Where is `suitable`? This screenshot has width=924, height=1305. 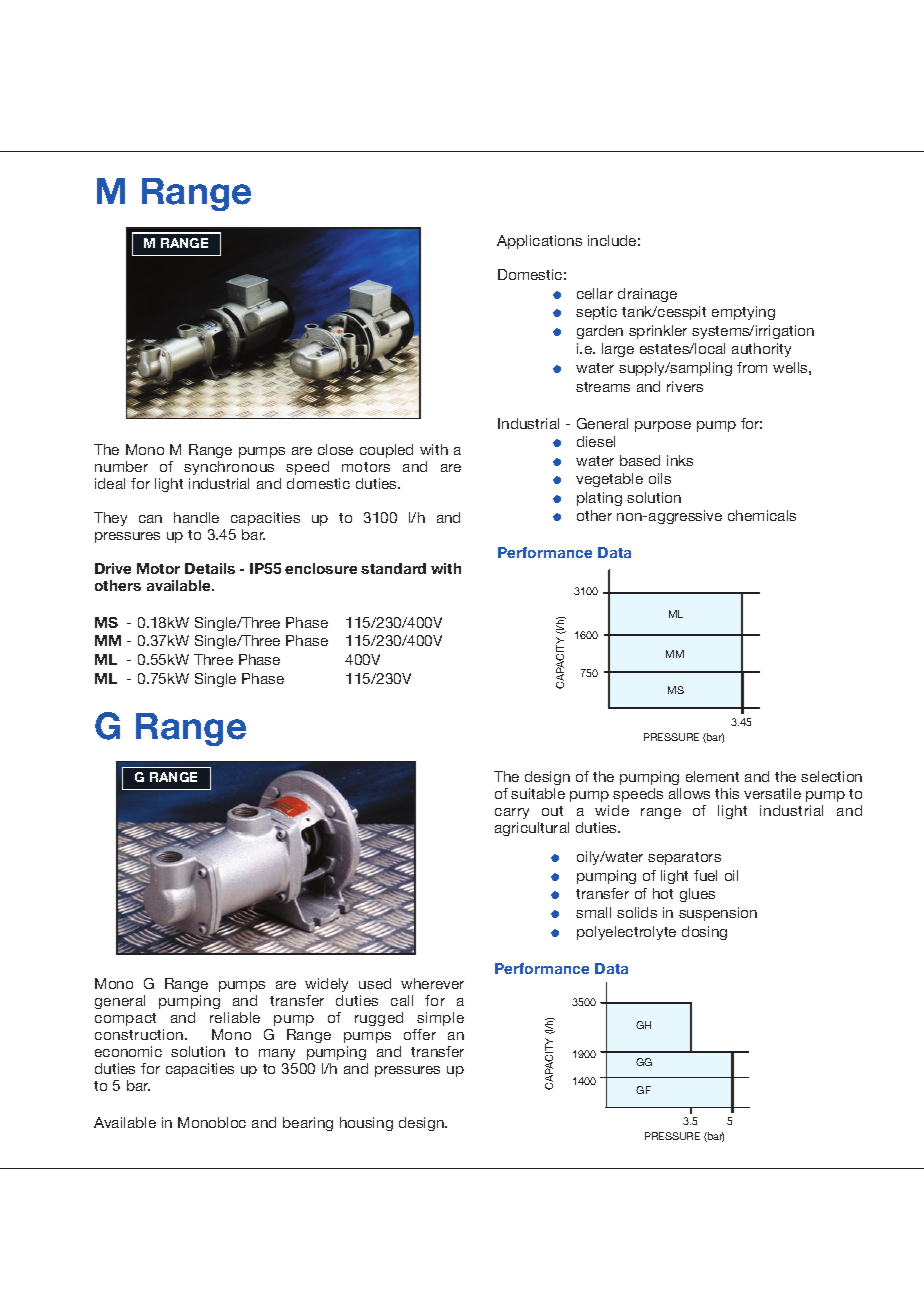
suitable is located at coordinates (538, 793).
